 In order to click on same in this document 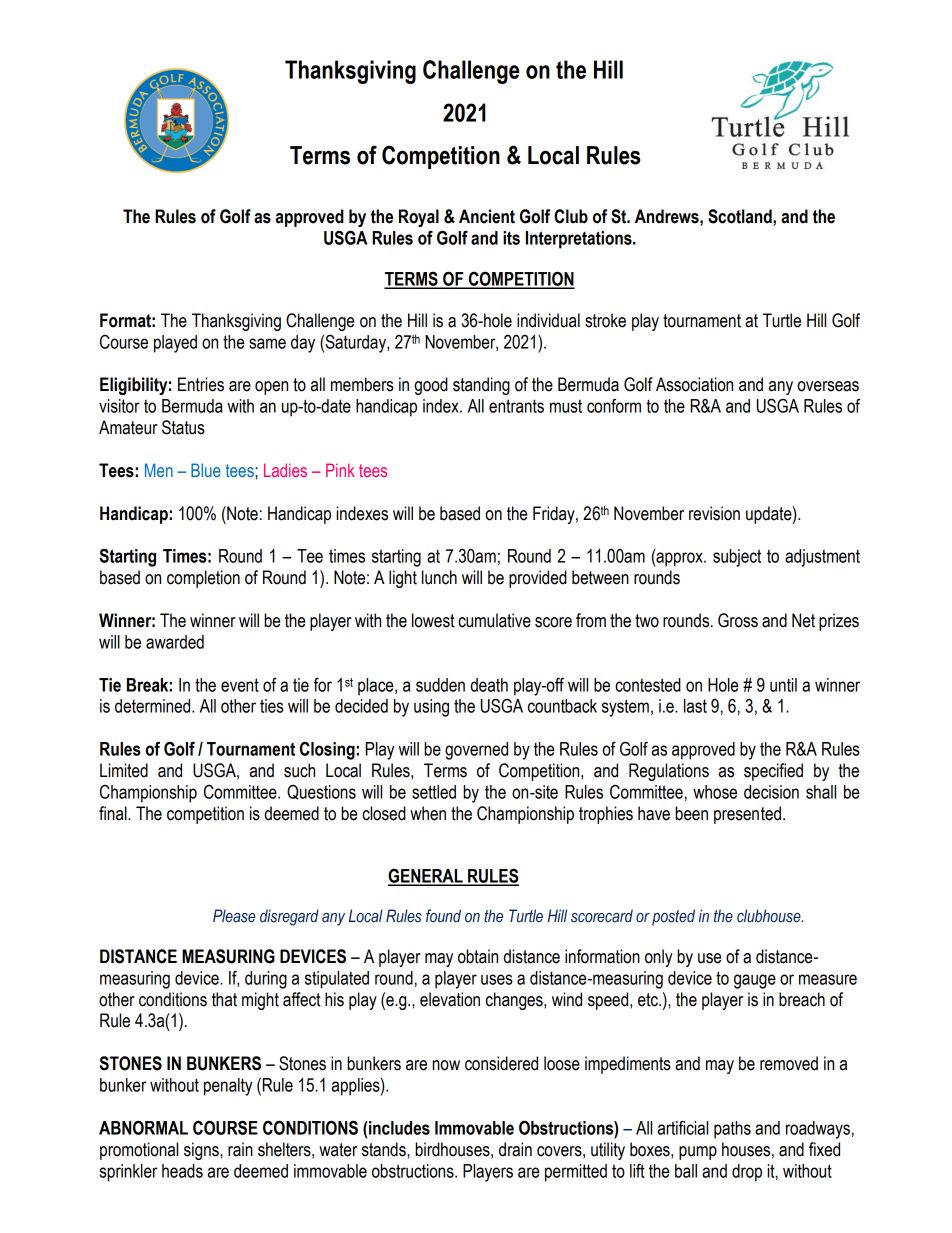, I will do `click(267, 343)`.
